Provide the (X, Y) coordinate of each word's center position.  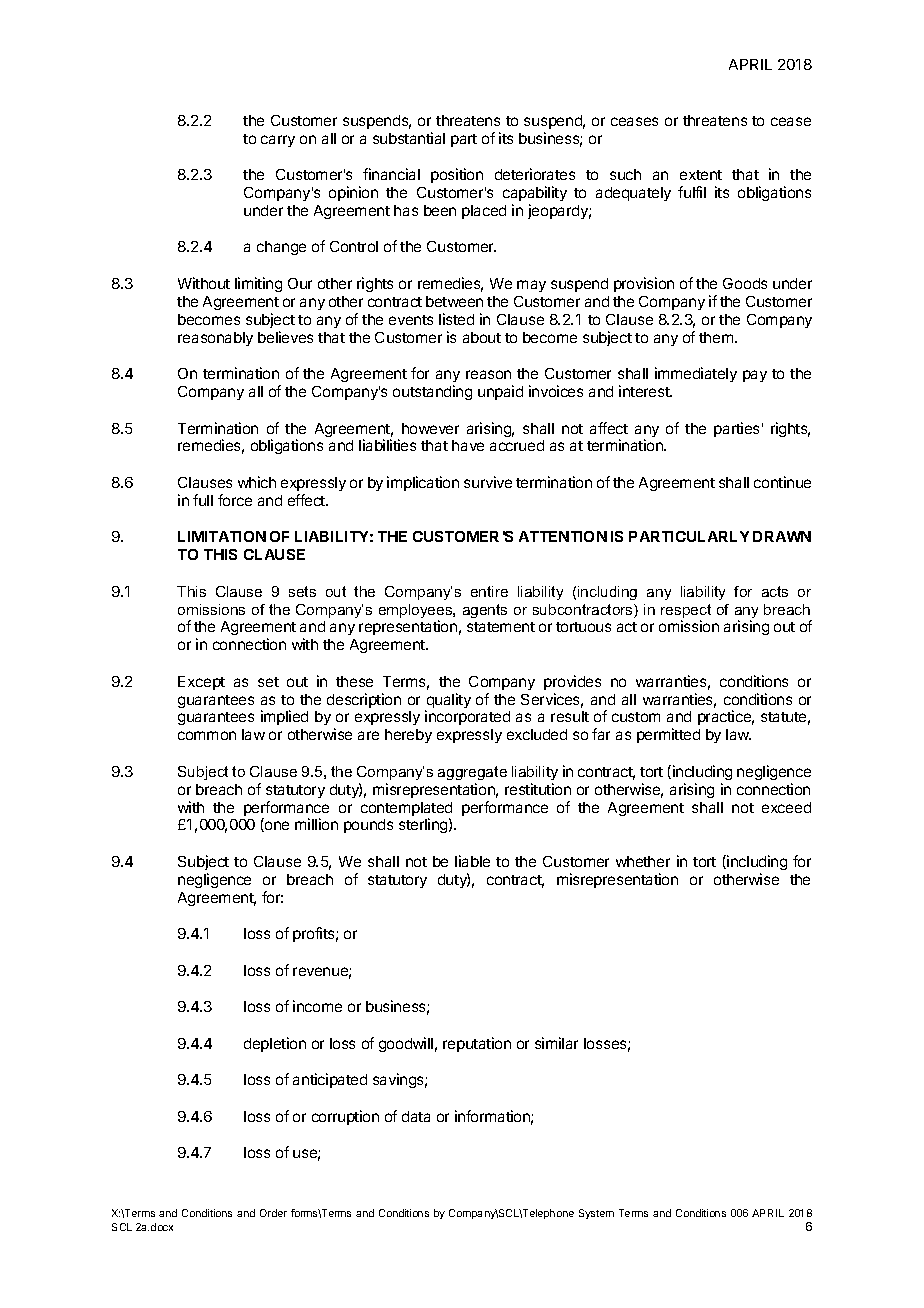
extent (701, 175)
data (416, 1116)
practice (726, 717)
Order (273, 1213)
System (596, 1214)
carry (278, 141)
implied (284, 717)
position (457, 175)
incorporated (467, 717)
